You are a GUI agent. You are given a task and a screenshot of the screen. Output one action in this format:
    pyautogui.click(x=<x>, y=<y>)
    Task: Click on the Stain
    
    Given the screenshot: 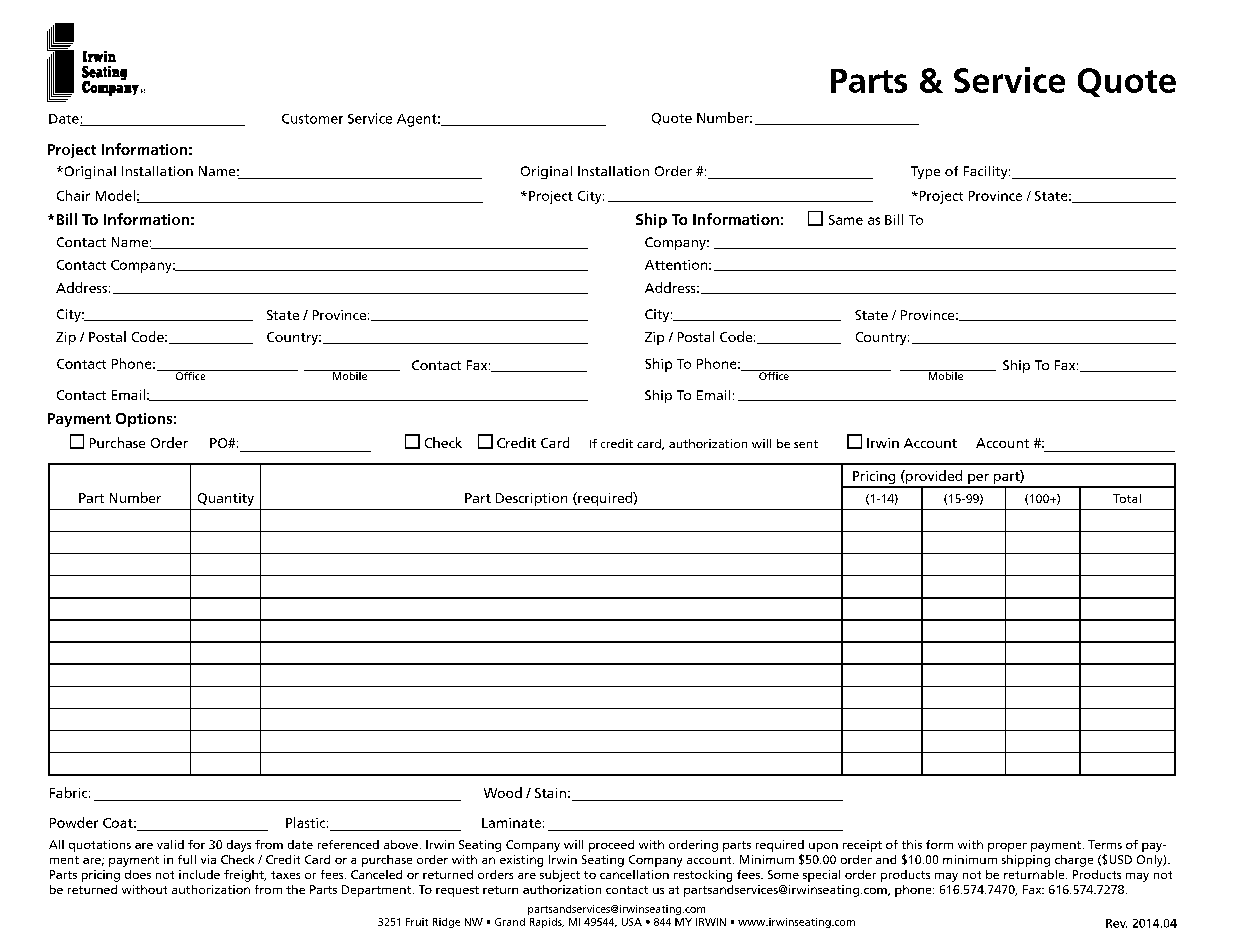 What is the action you would take?
    pyautogui.click(x=550, y=793)
